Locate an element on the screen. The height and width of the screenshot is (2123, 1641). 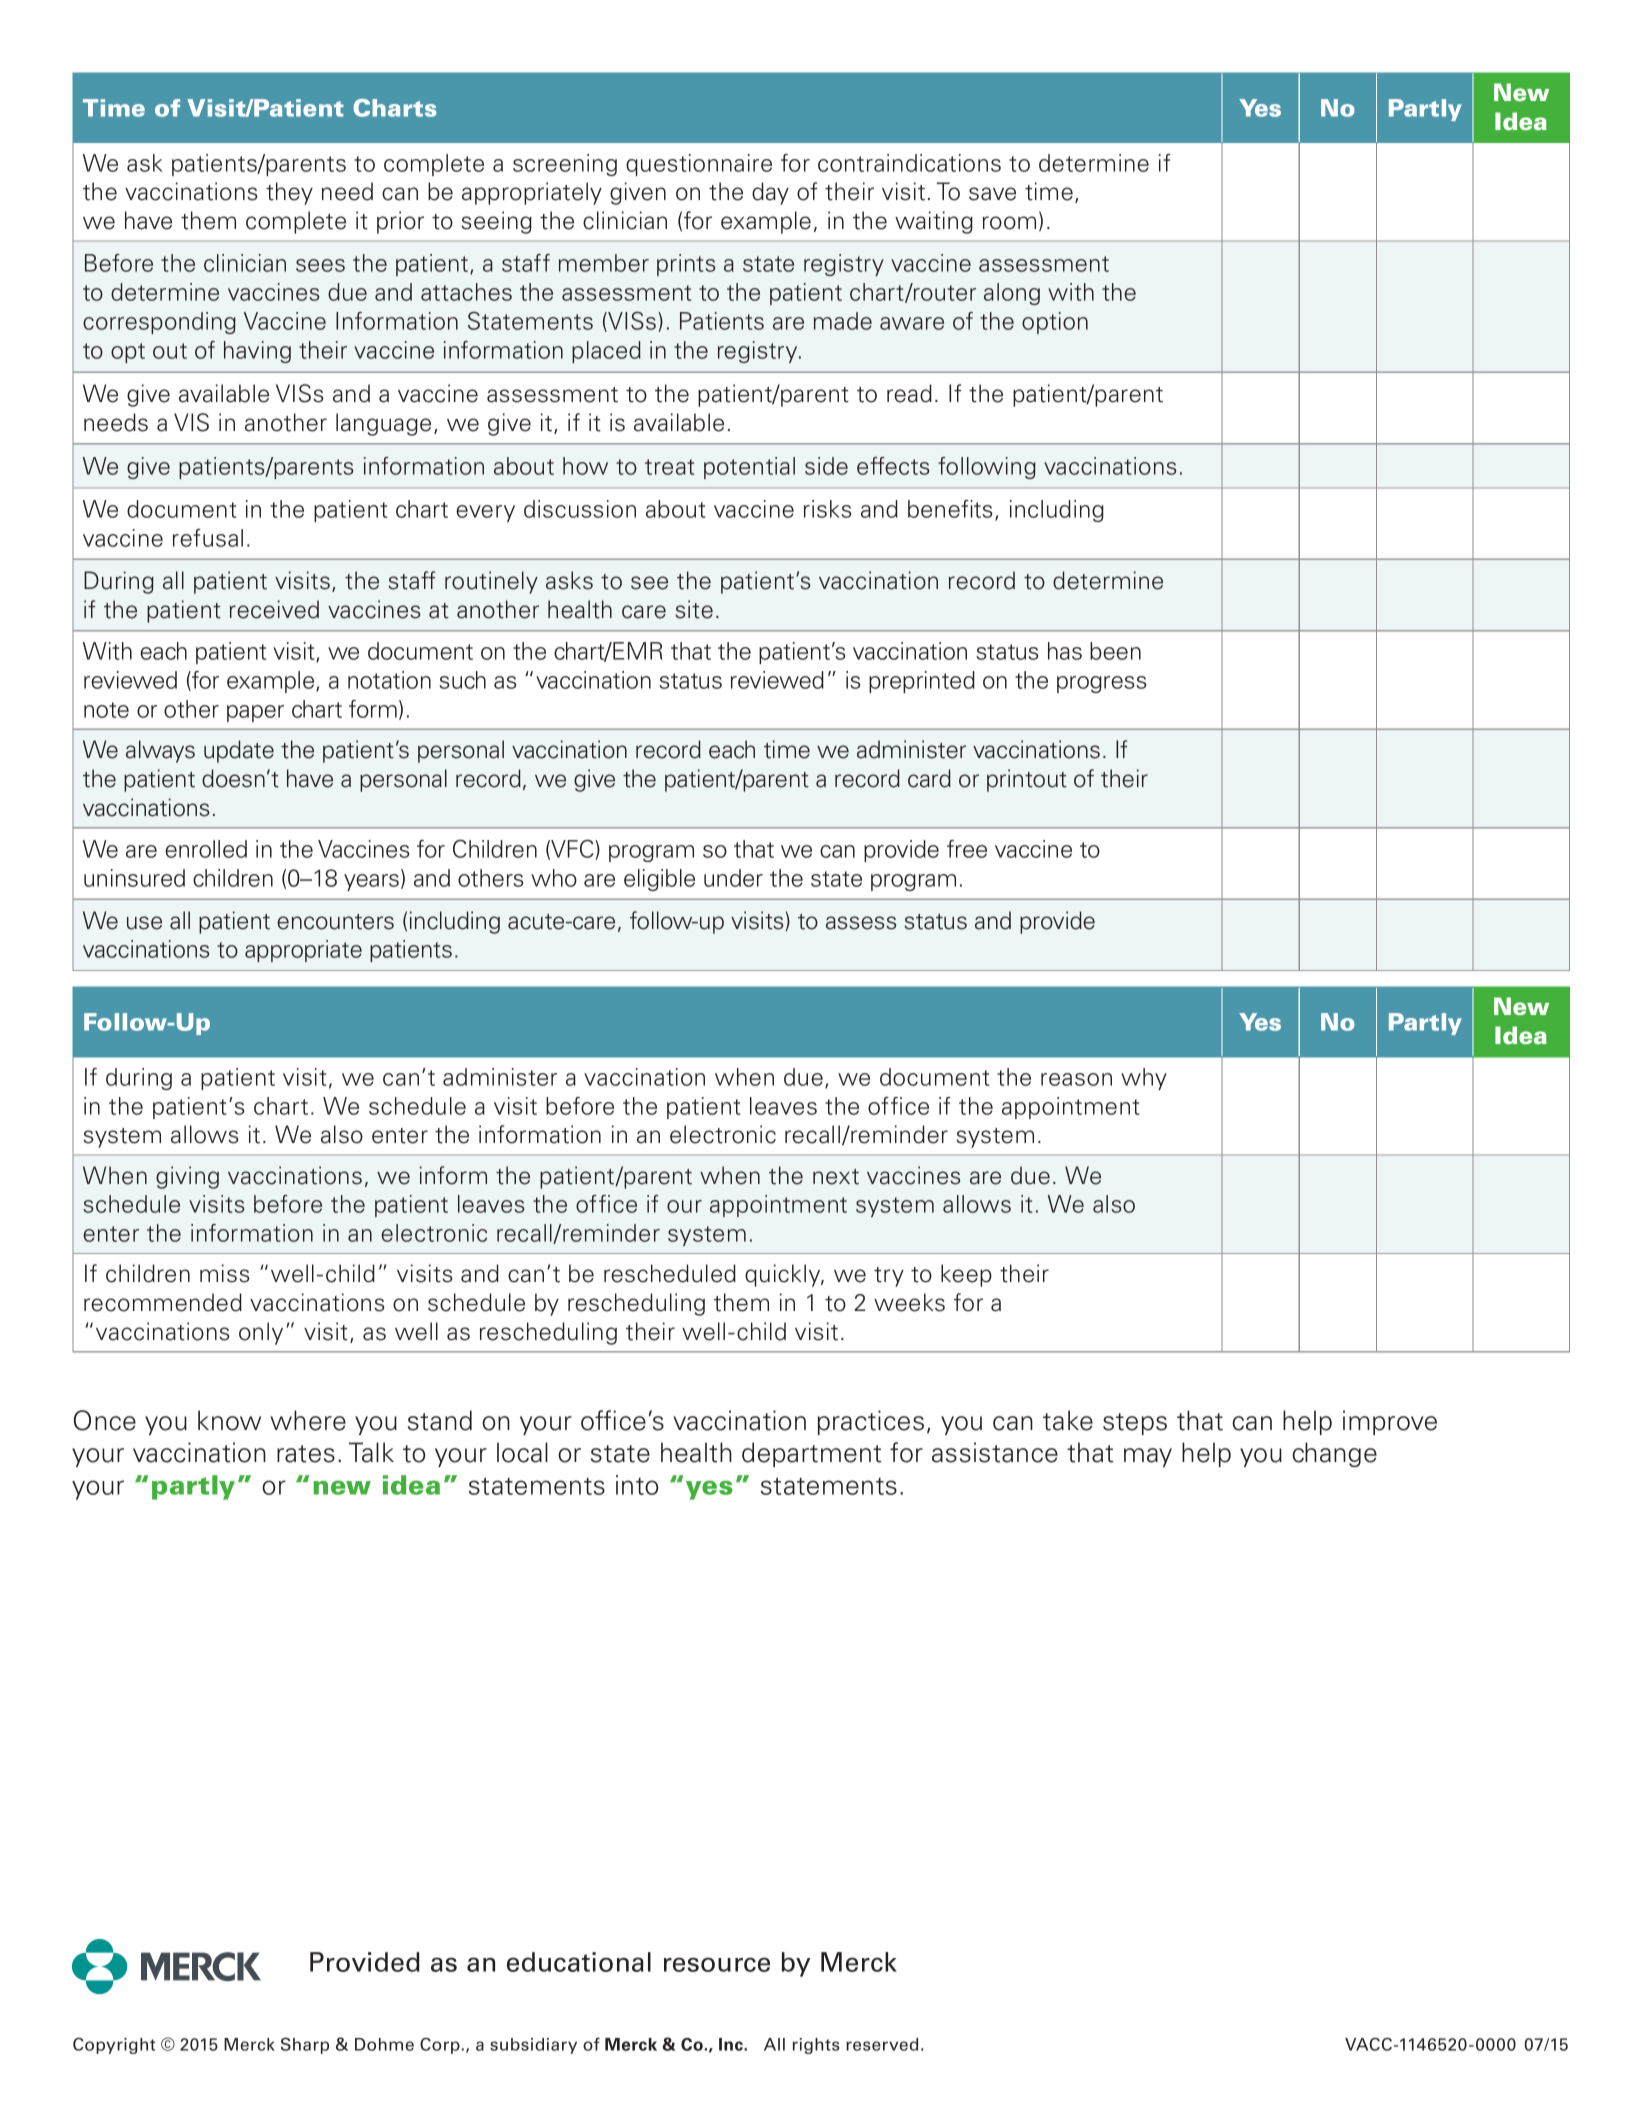
giving is located at coordinates (187, 1177).
